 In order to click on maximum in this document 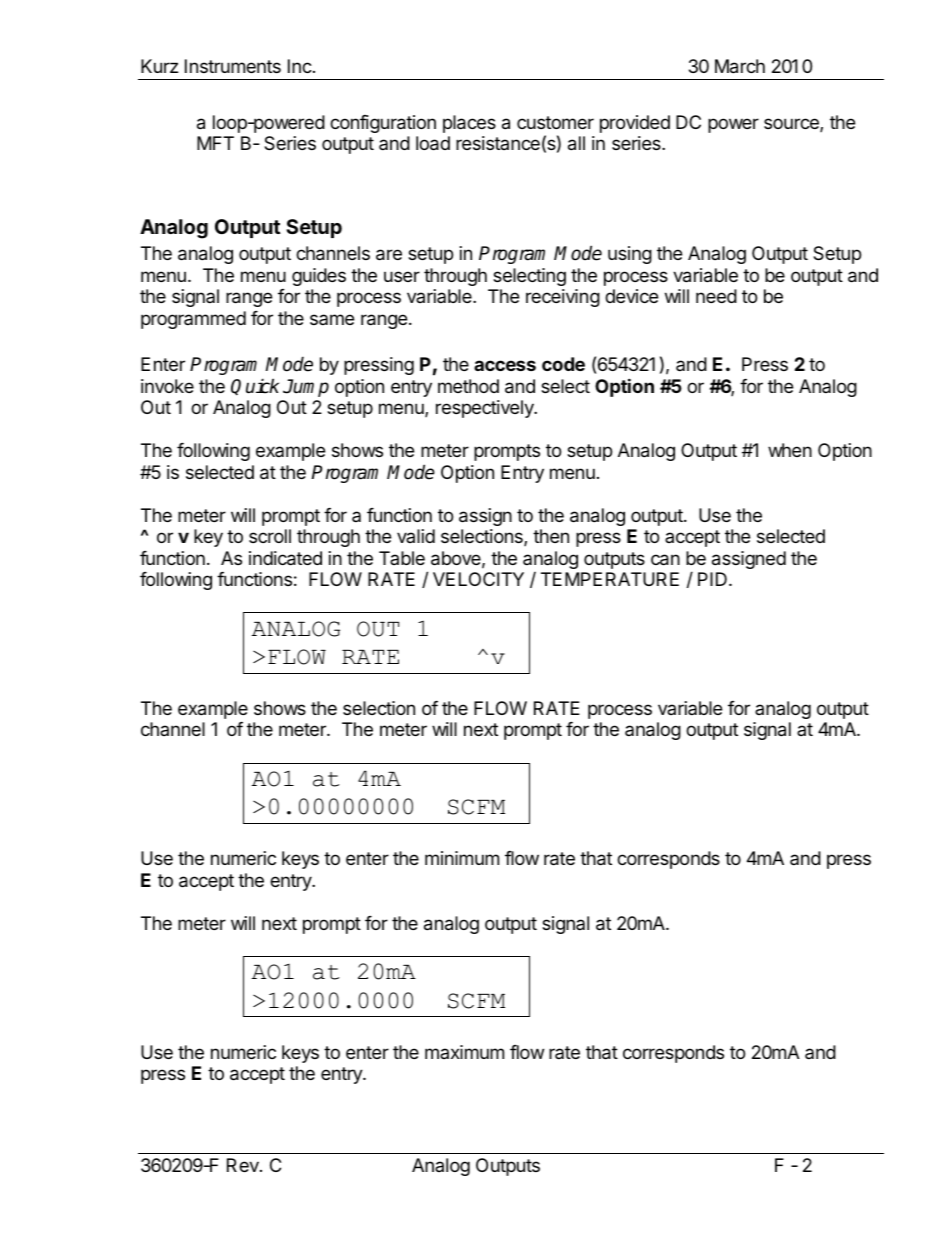, I will do `click(464, 1052)`.
